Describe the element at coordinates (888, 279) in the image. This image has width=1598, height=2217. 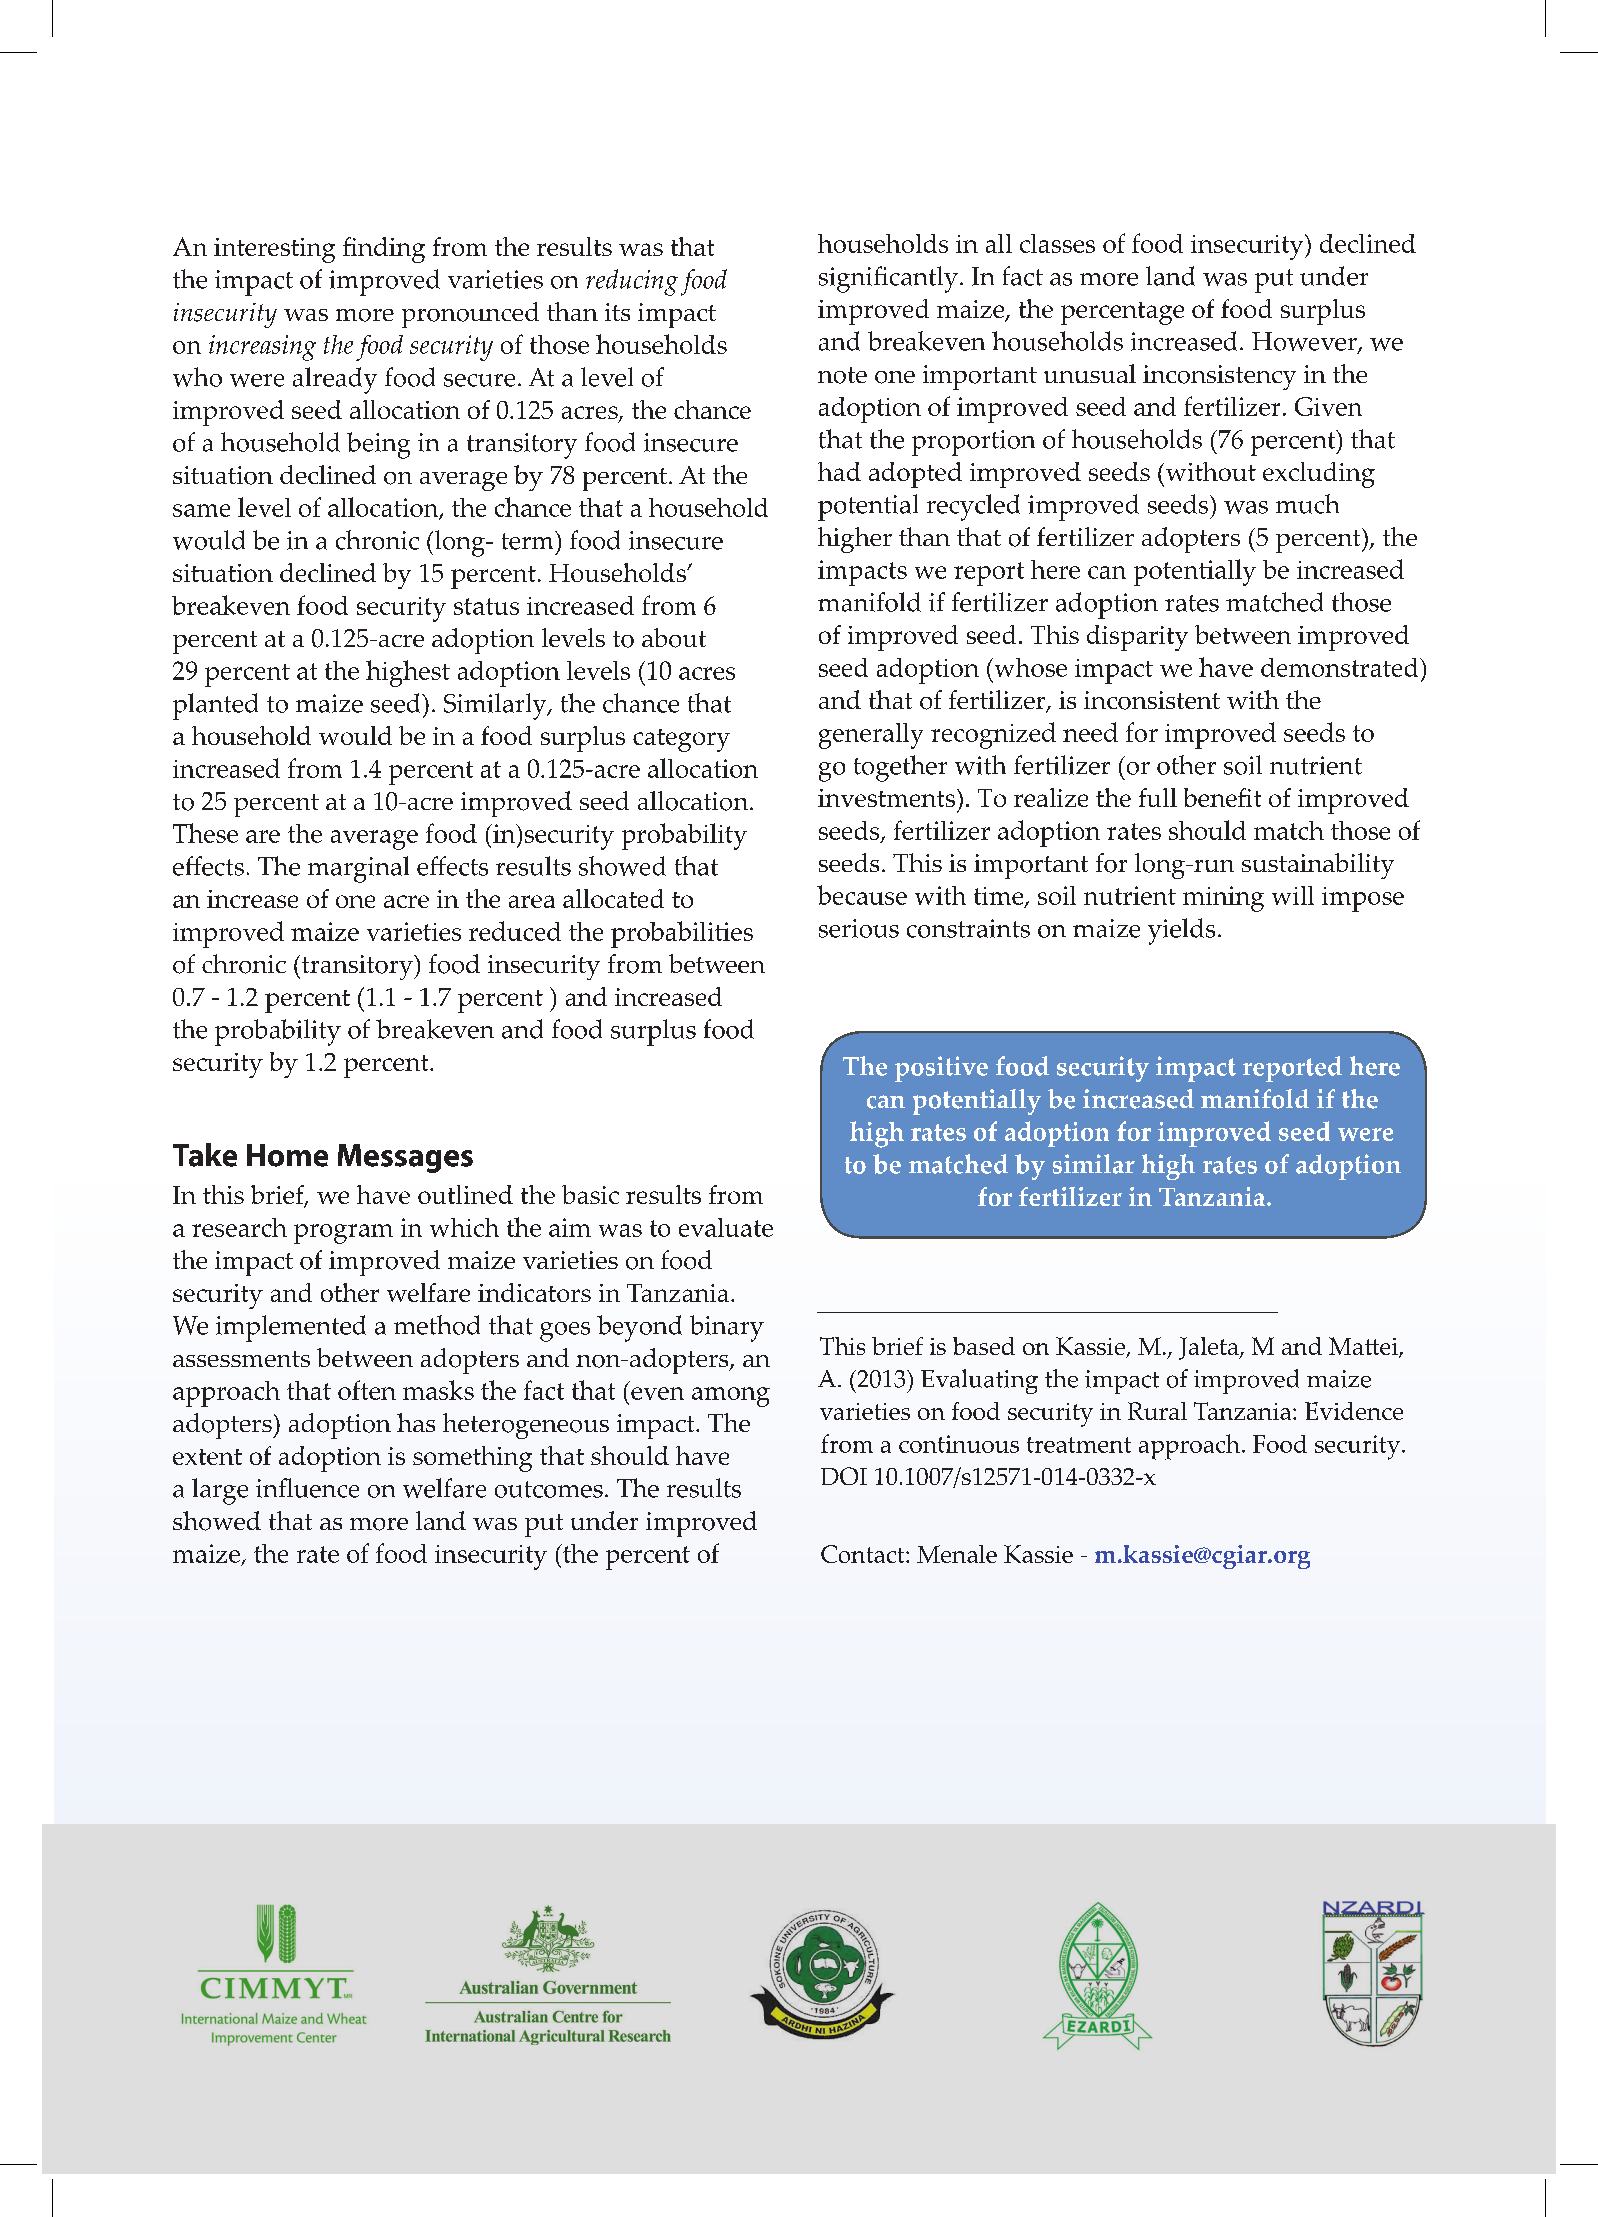
I see `significantly` at that location.
